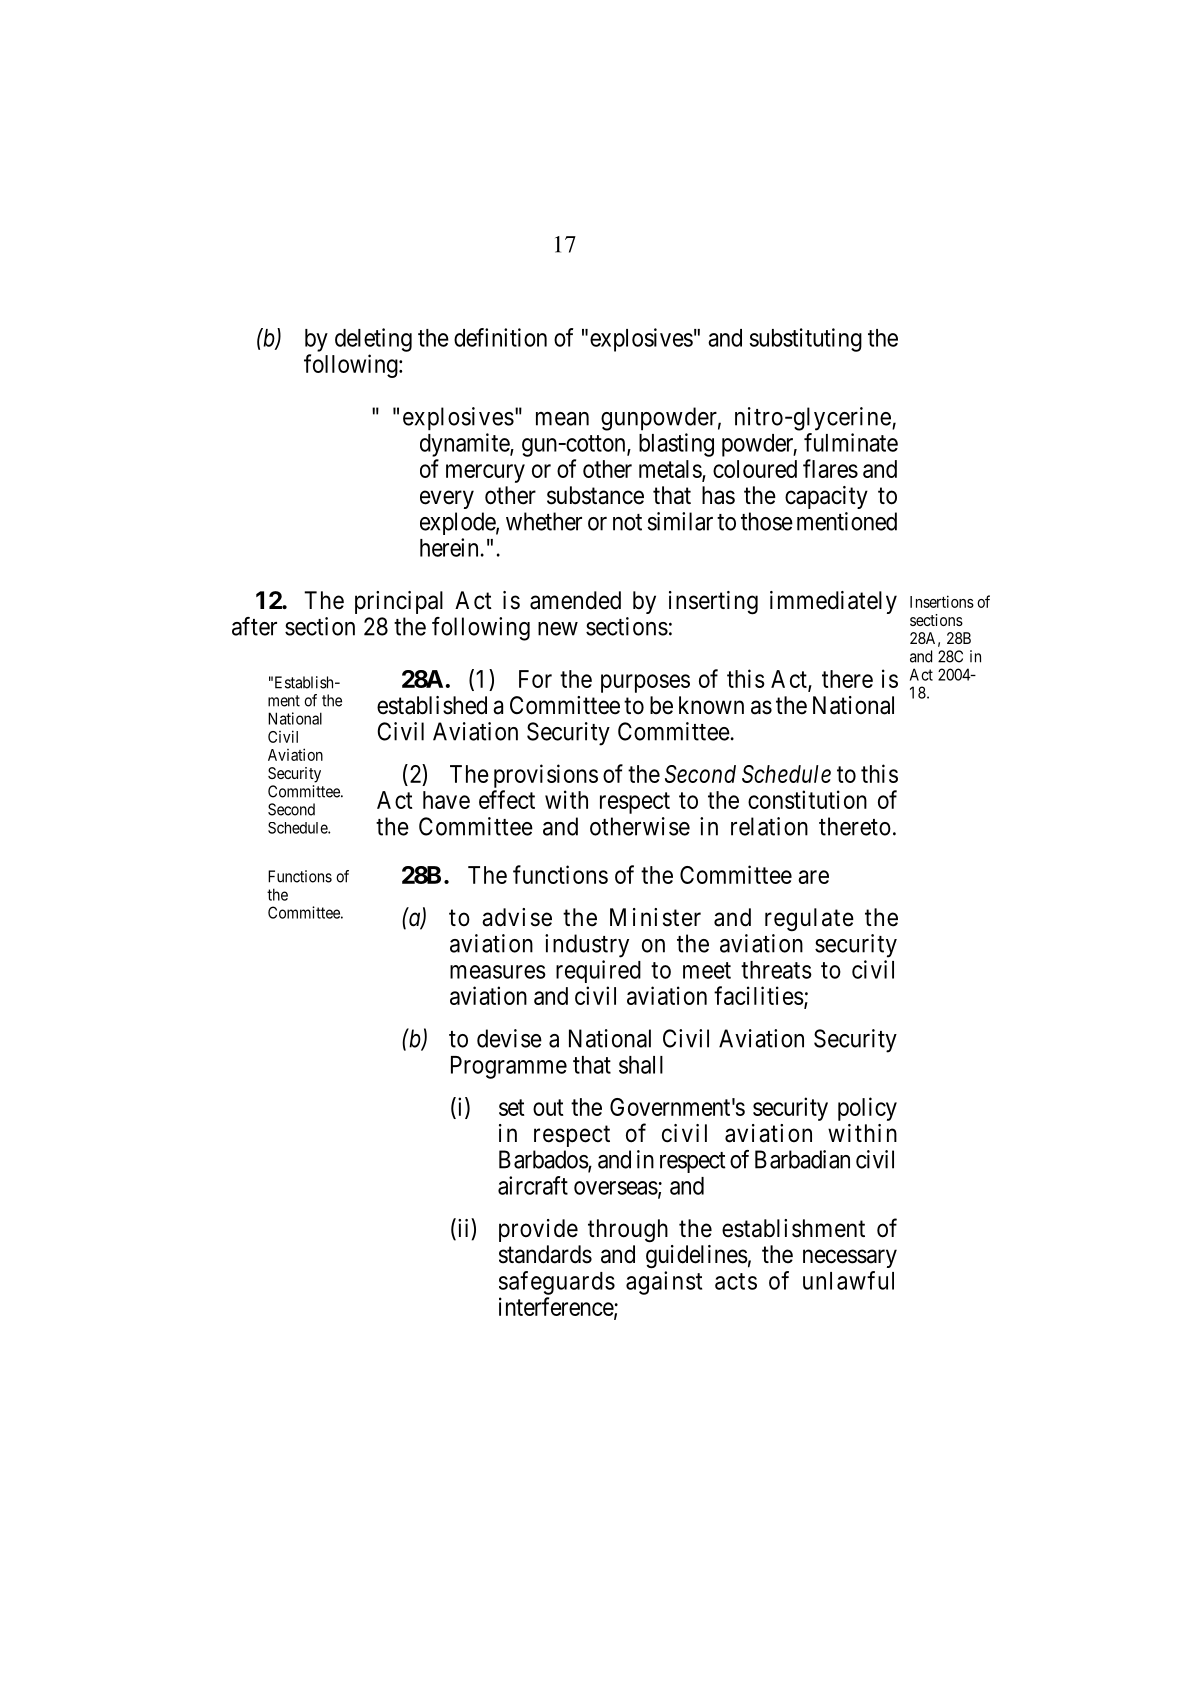 This image has width=1201, height=1700. Describe the element at coordinates (807, 799) in the image. I see `constitution` at that location.
